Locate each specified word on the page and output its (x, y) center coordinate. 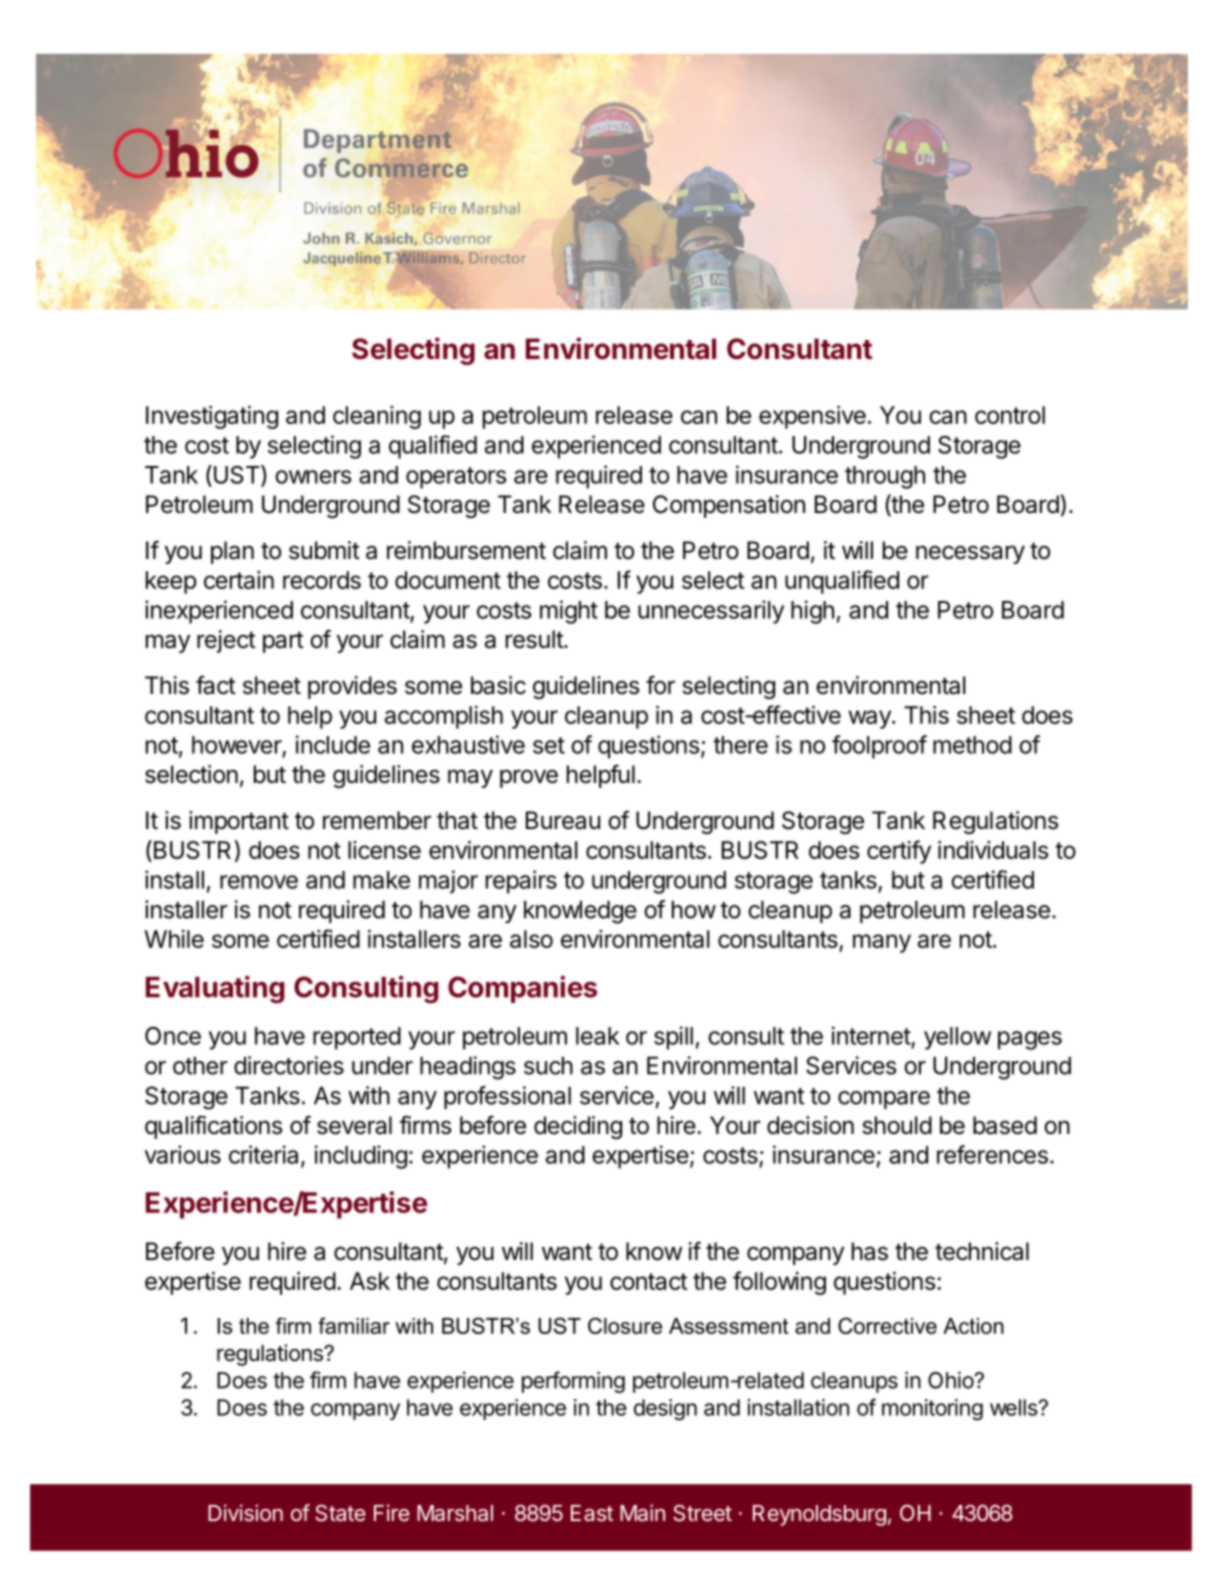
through (885, 477)
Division (245, 1512)
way (871, 719)
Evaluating (215, 989)
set (549, 745)
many (882, 943)
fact (216, 685)
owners (313, 477)
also (531, 939)
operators (456, 478)
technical (982, 1251)
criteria (265, 1155)
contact (649, 1281)
